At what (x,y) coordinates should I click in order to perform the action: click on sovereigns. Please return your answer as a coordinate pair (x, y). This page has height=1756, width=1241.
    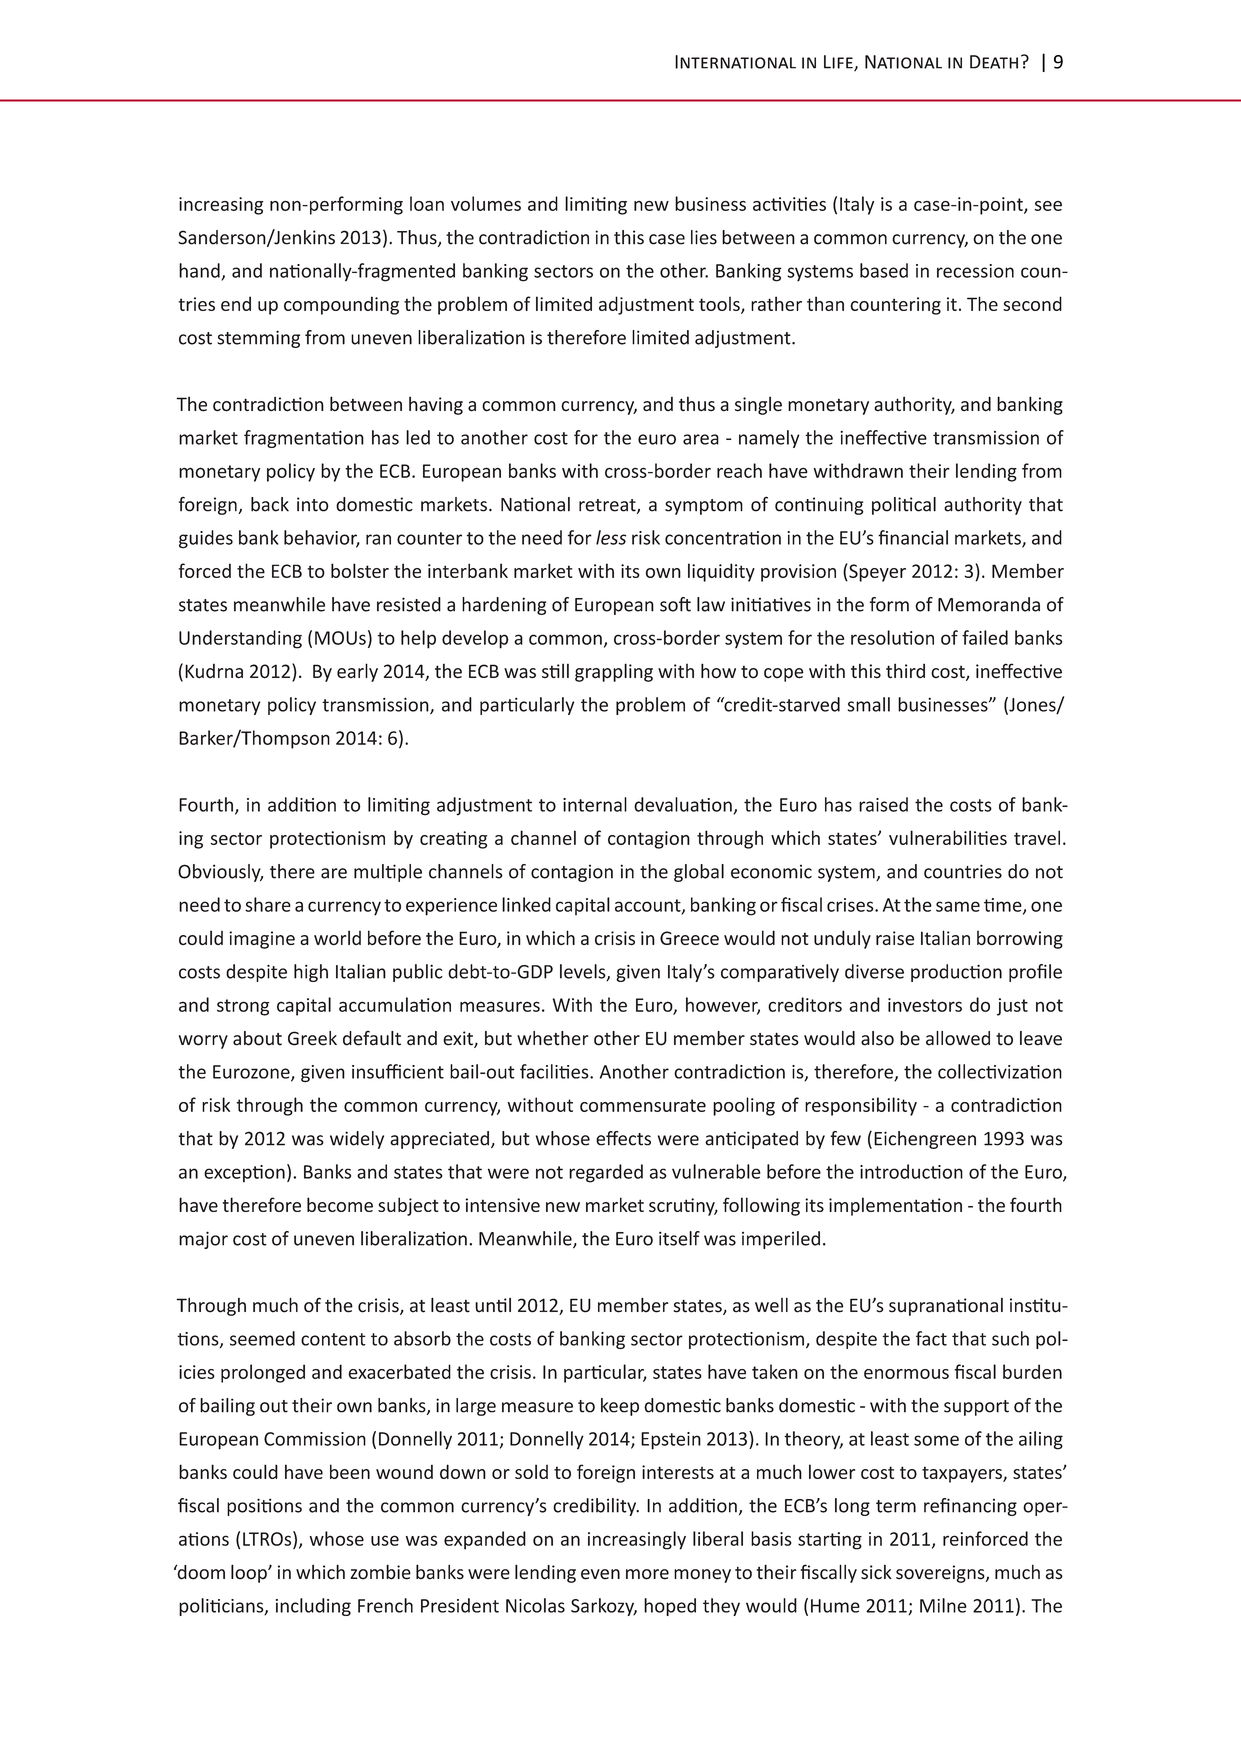
    Looking at the image, I should click on (941, 1574).
